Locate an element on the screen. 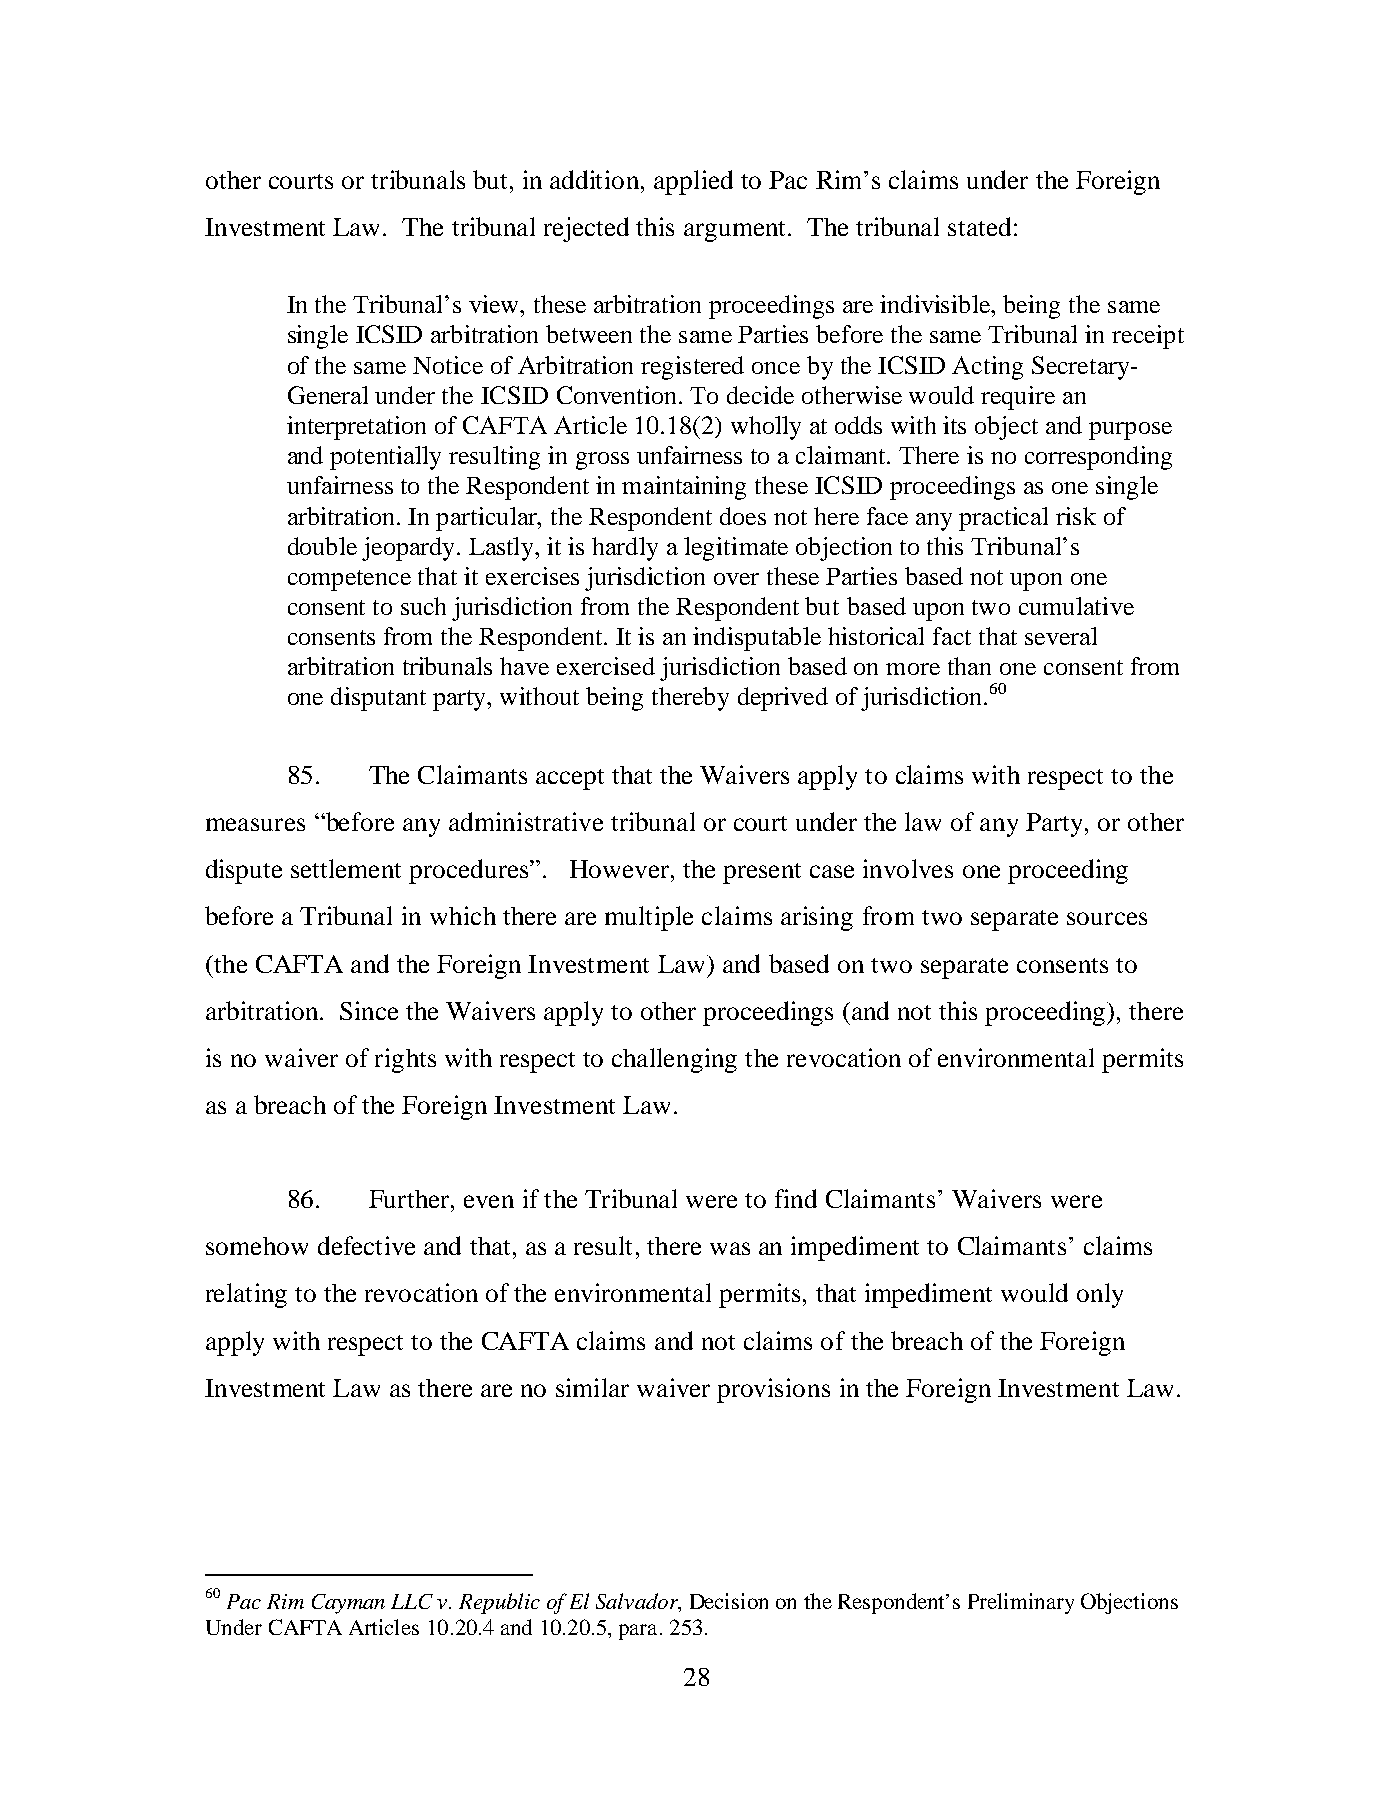 Image resolution: width=1394 pixels, height=1805 pixels. Preliminary is located at coordinates (1021, 1603).
